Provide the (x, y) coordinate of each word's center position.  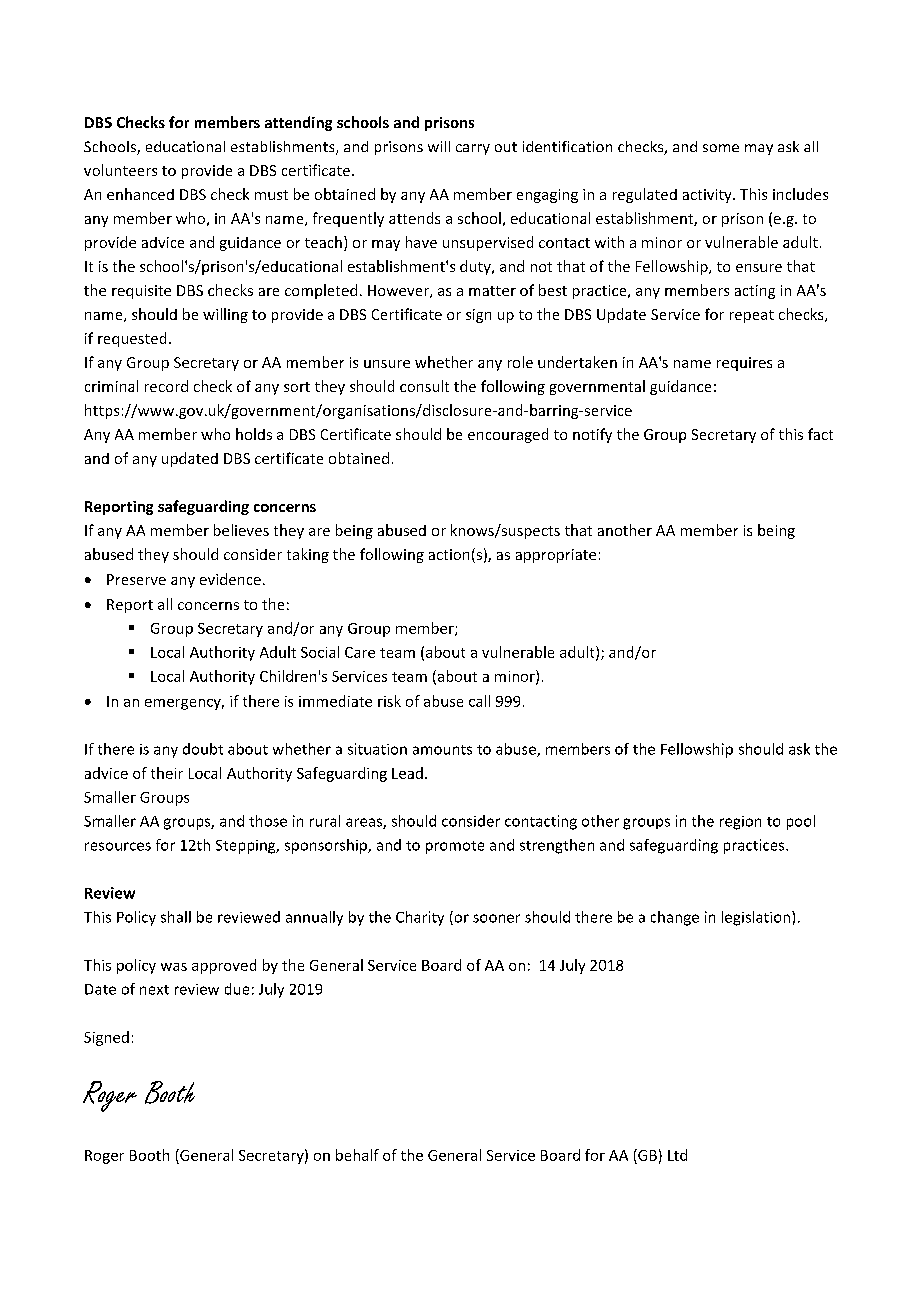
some (721, 148)
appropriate (556, 556)
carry (473, 149)
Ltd (677, 1155)
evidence (230, 579)
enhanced (140, 194)
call (479, 701)
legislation (756, 918)
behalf (357, 1155)
